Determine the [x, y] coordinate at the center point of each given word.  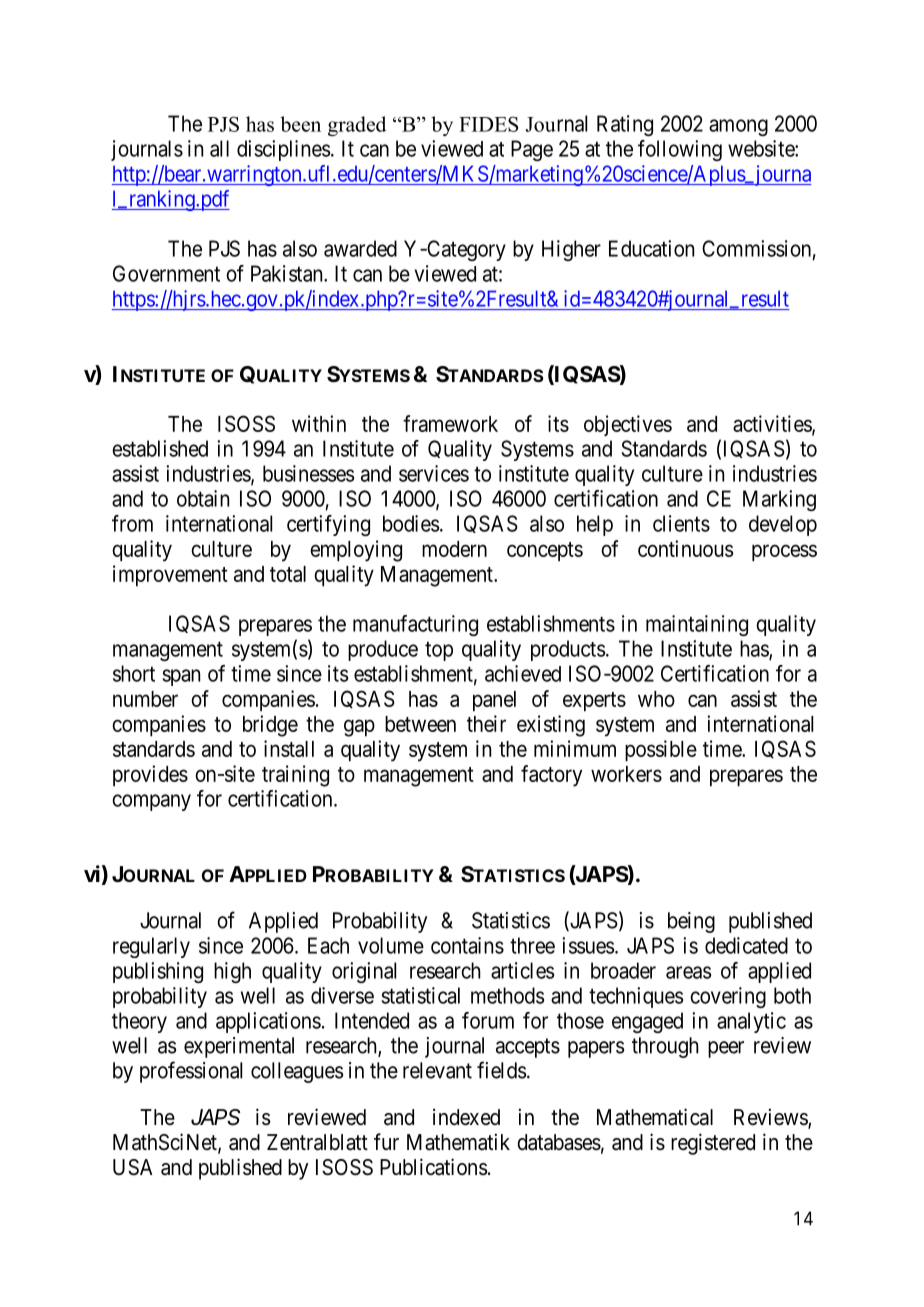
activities [773, 424]
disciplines [283, 150]
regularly [151, 947]
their [486, 723]
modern [454, 549]
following [680, 150]
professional [191, 1072]
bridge [270, 726]
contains [467, 945]
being [691, 922]
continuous [686, 548]
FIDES [488, 124]
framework [450, 423]
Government [166, 273]
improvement [170, 576]
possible [661, 751]
